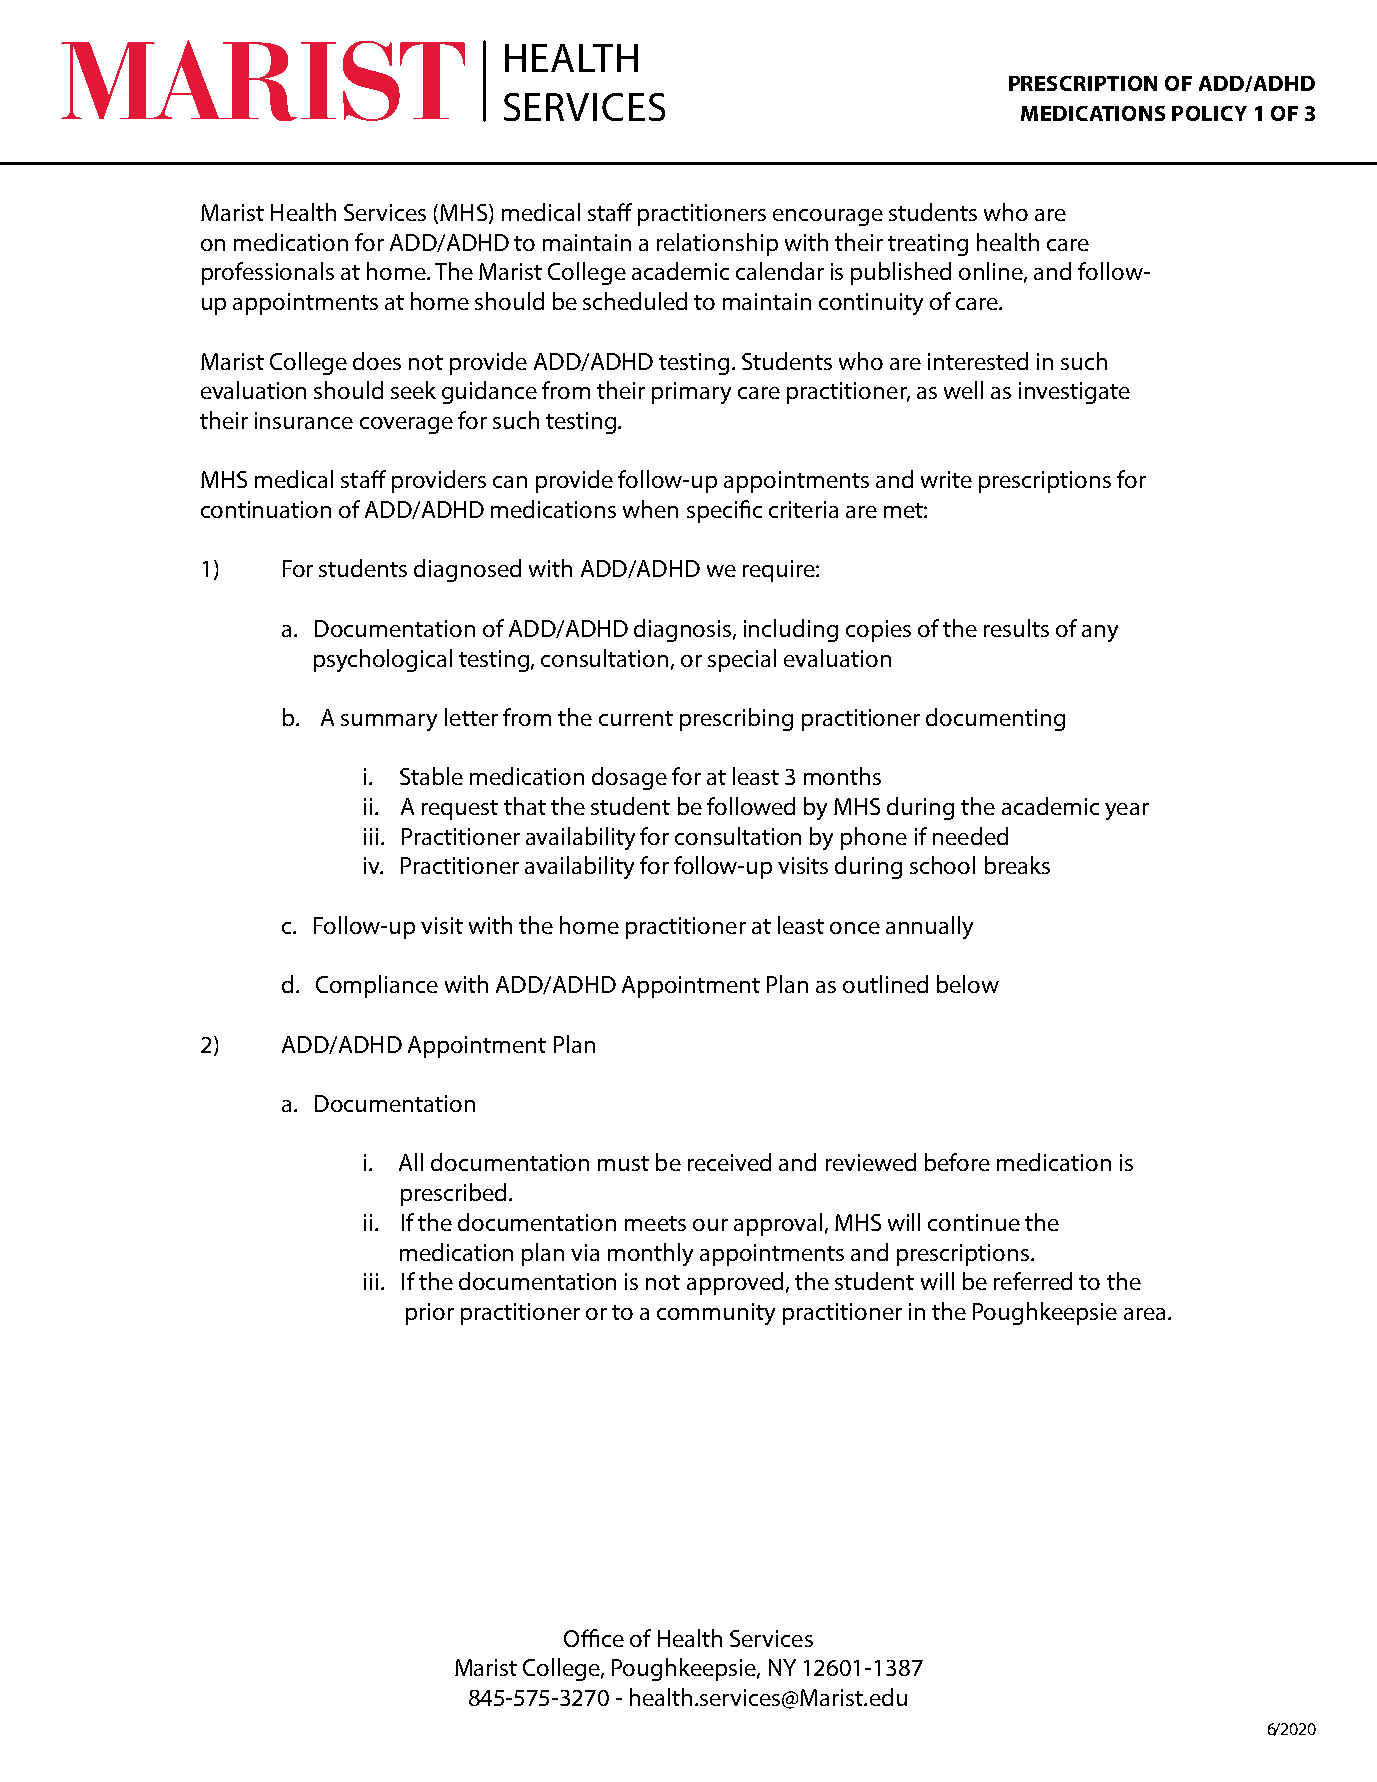 The height and width of the page is (1782, 1377). Describe the element at coordinates (1144, 1314) in the page. I see `area` at that location.
